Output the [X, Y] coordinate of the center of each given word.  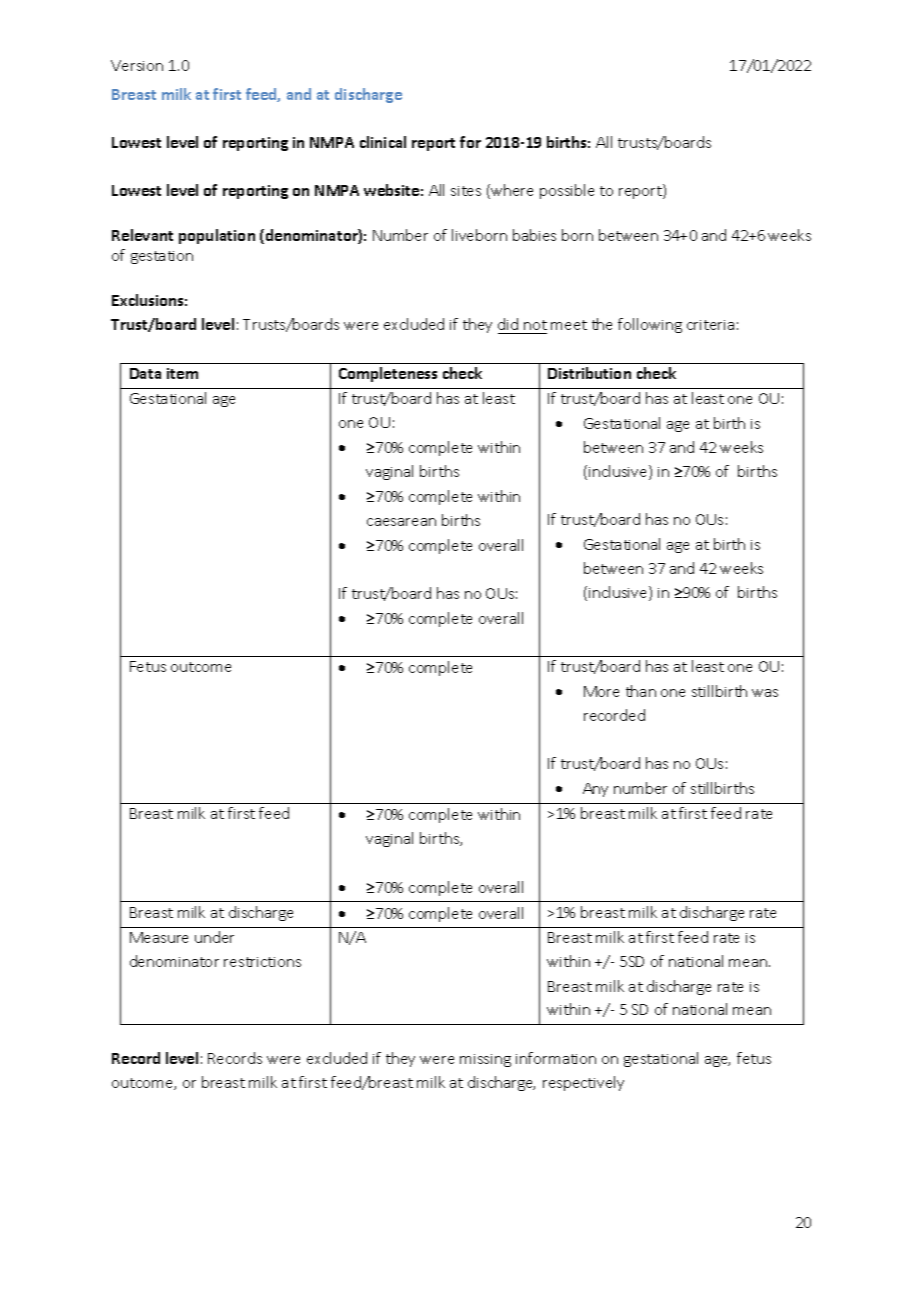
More [601, 691]
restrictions [262, 962]
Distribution [589, 373]
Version [137, 65]
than [641, 691]
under [214, 937]
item [182, 373]
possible [567, 191]
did [508, 324]
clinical [383, 142]
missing [485, 1060]
